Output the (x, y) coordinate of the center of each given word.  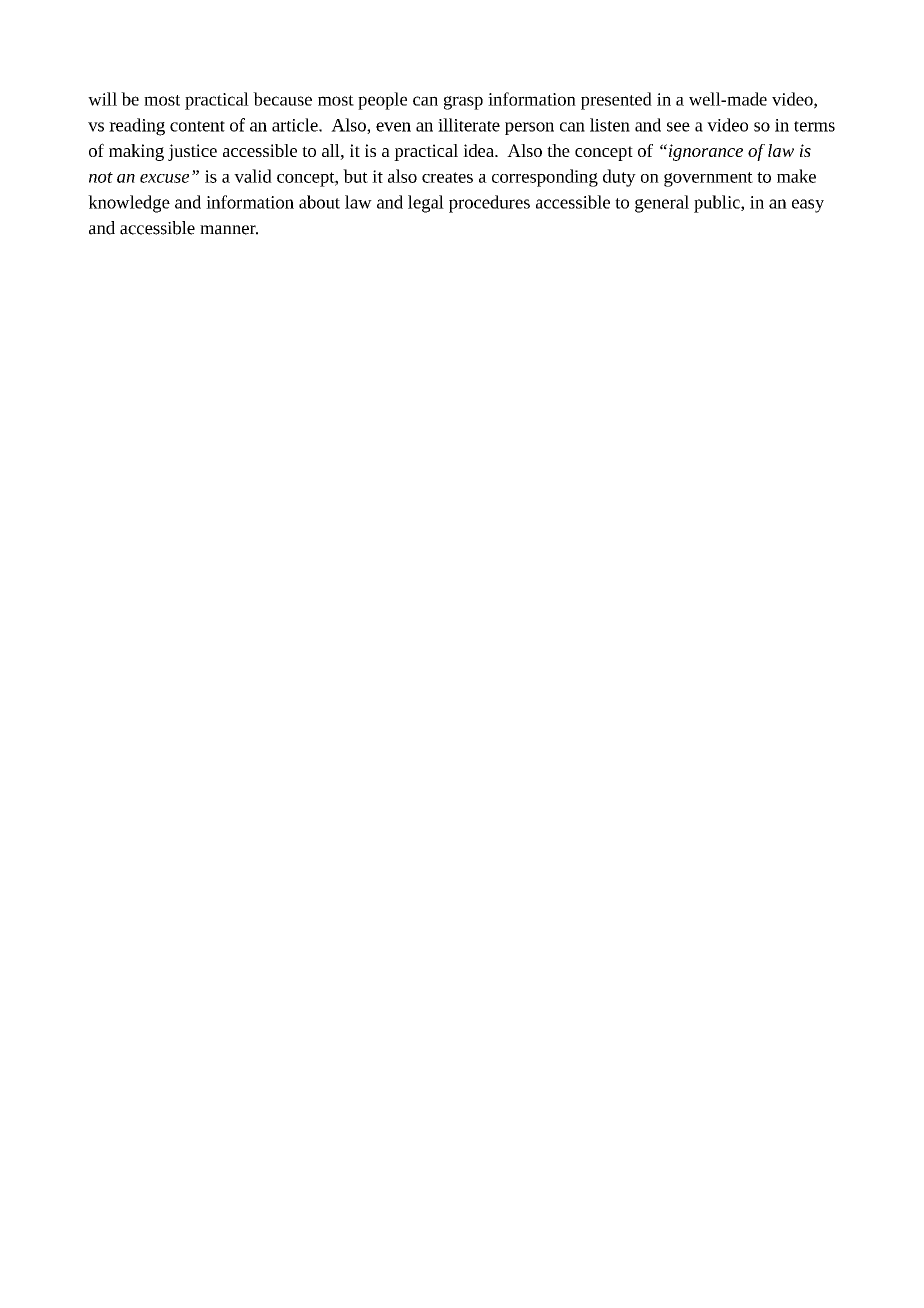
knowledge (129, 204)
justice (192, 152)
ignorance (704, 152)
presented (616, 101)
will (102, 99)
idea (479, 150)
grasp (463, 103)
